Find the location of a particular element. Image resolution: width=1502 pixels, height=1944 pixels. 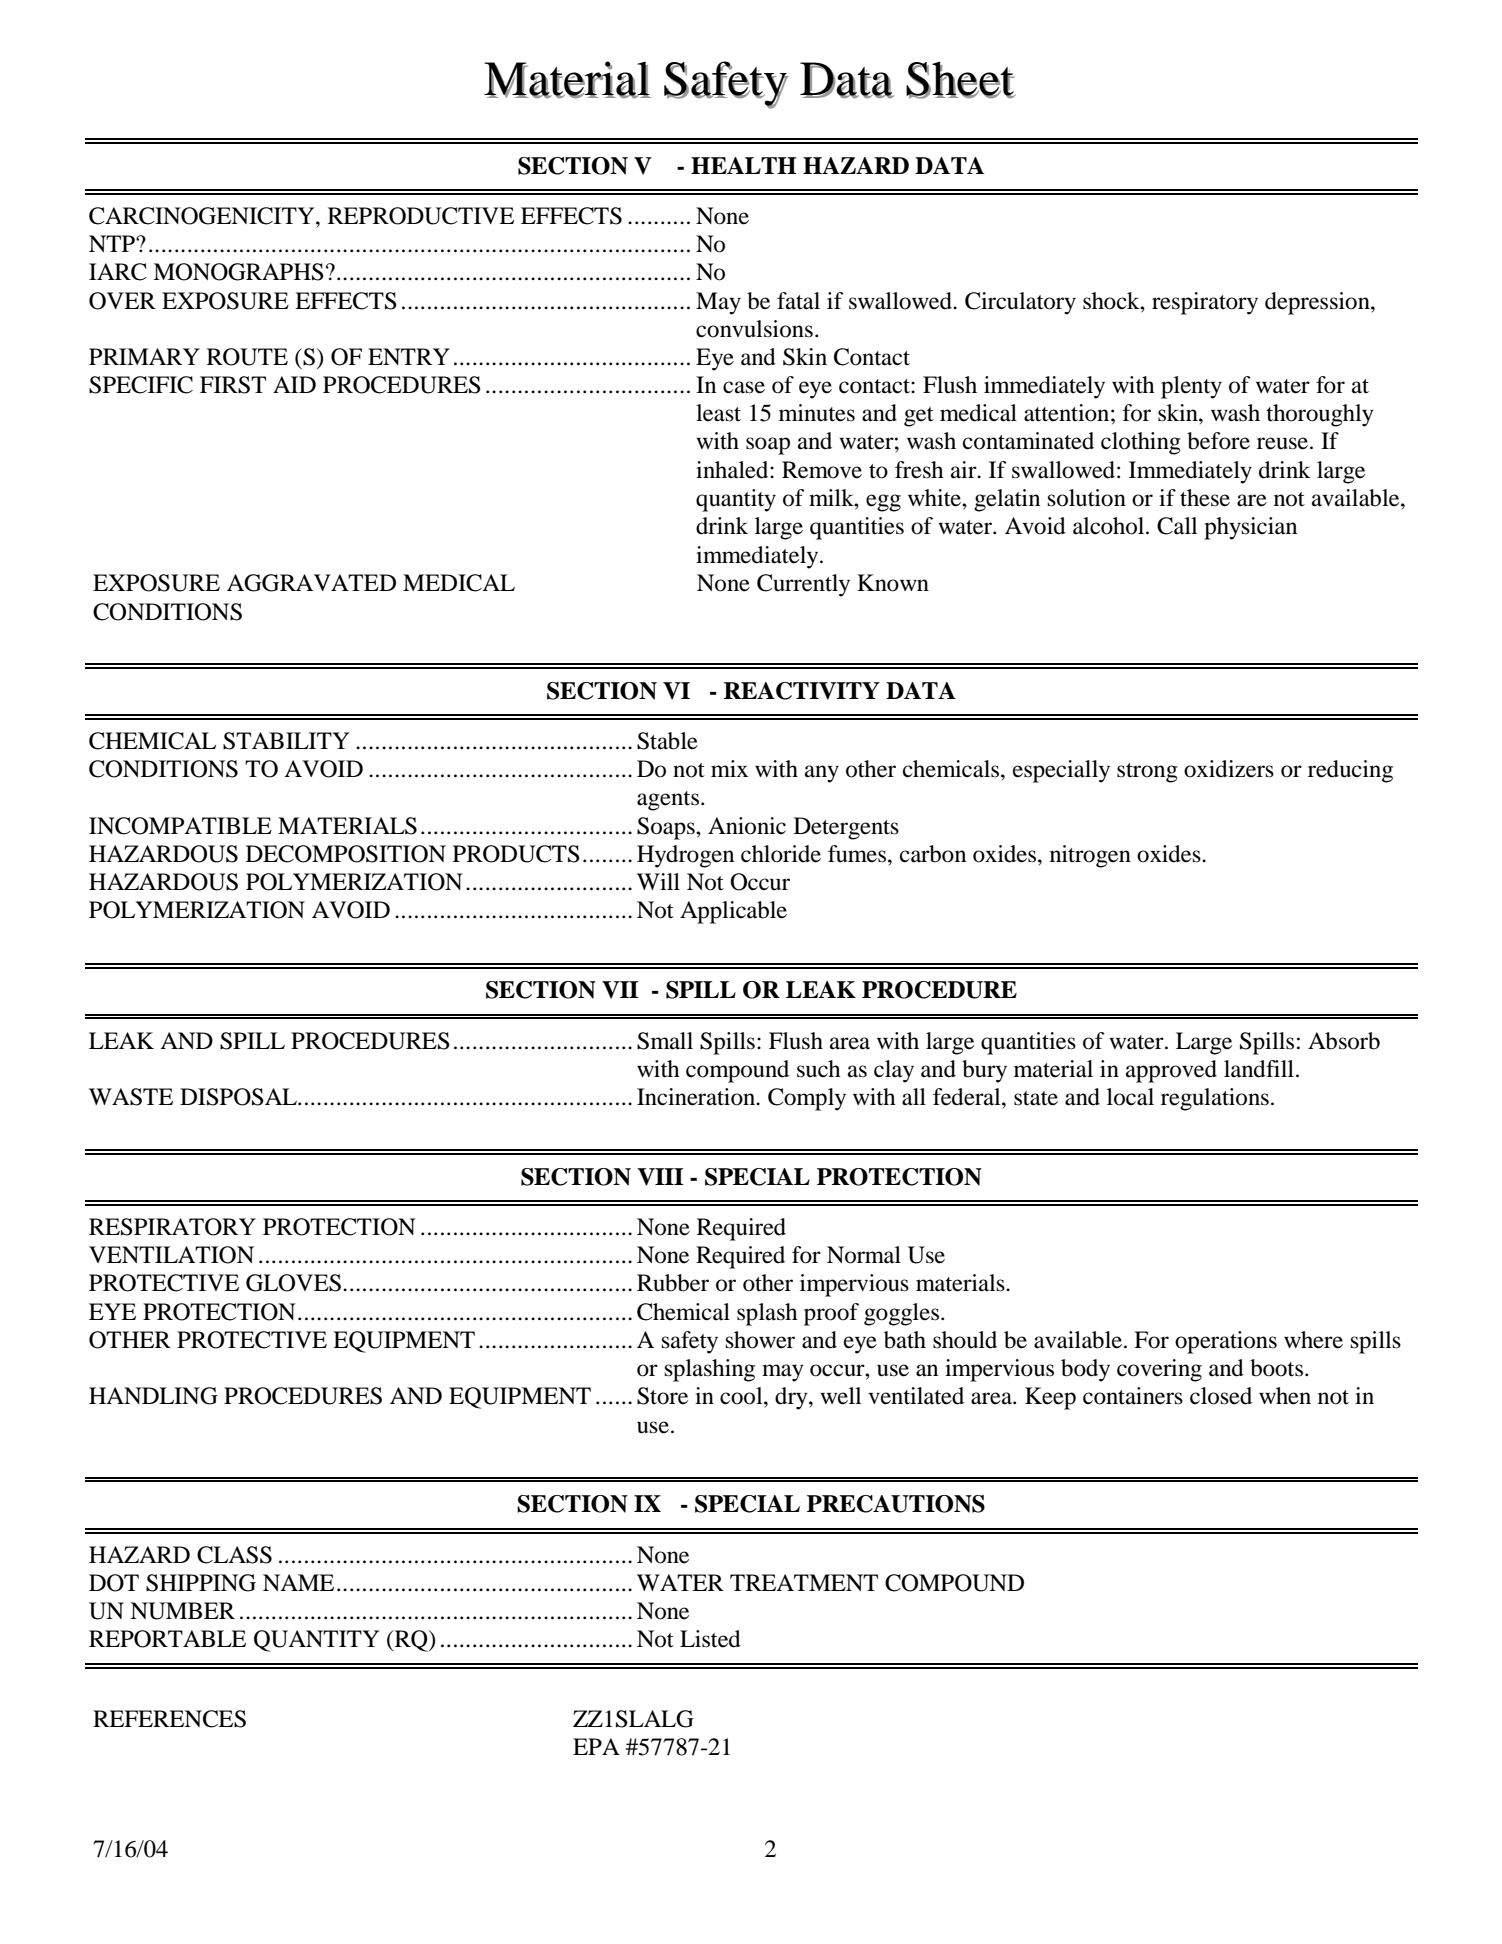

MONOGRAPHS is located at coordinates (238, 272).
